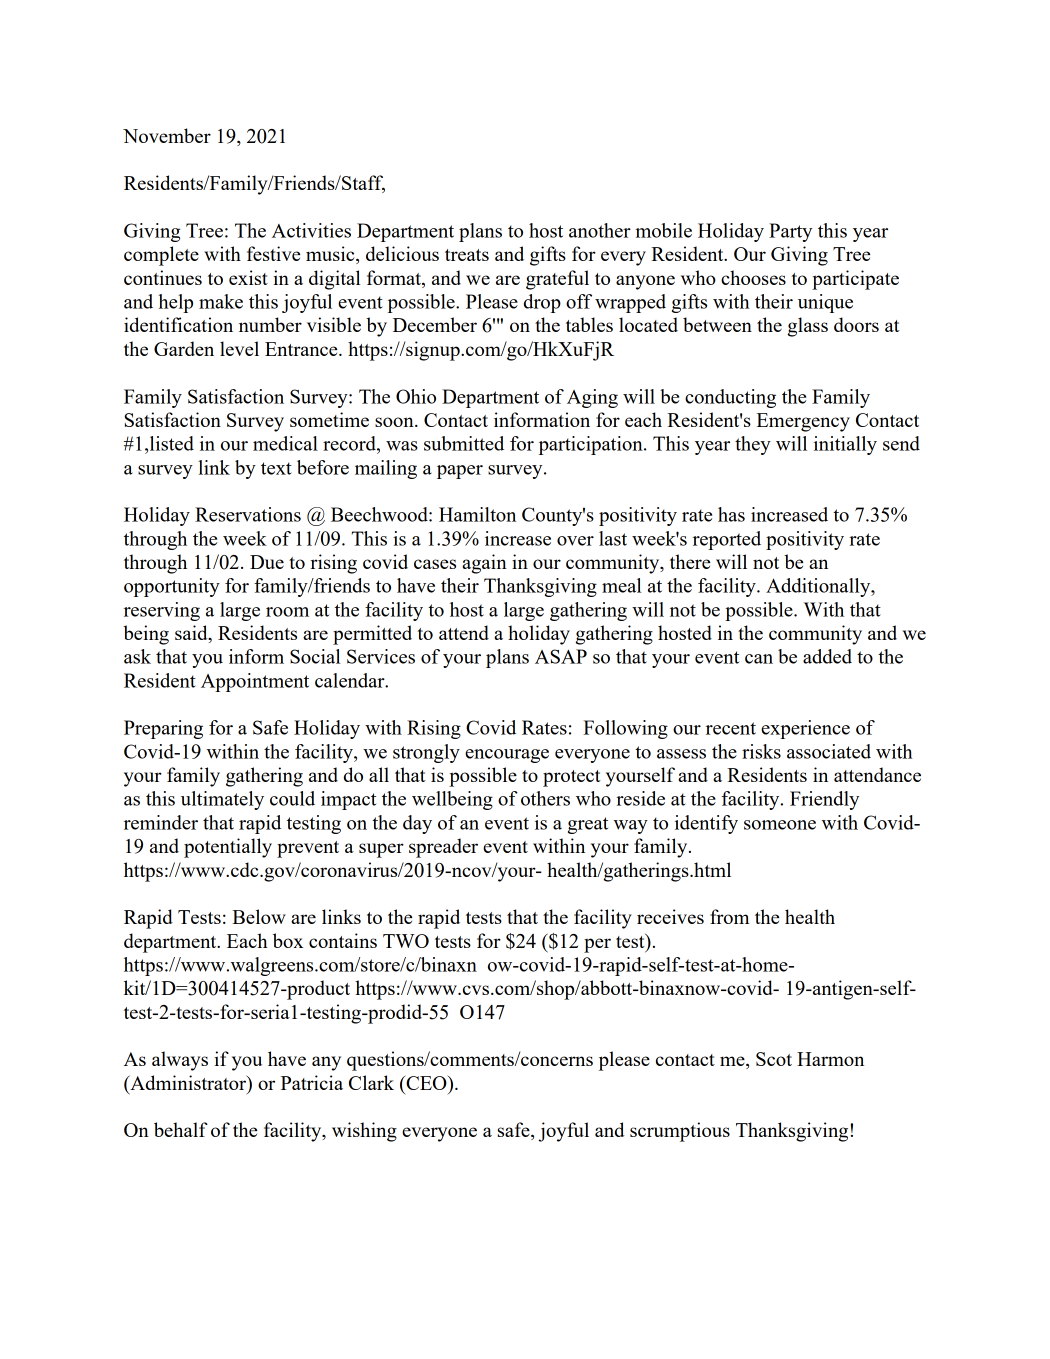 This page has width=1050, height=1359. I want to click on said, so click(192, 634).
